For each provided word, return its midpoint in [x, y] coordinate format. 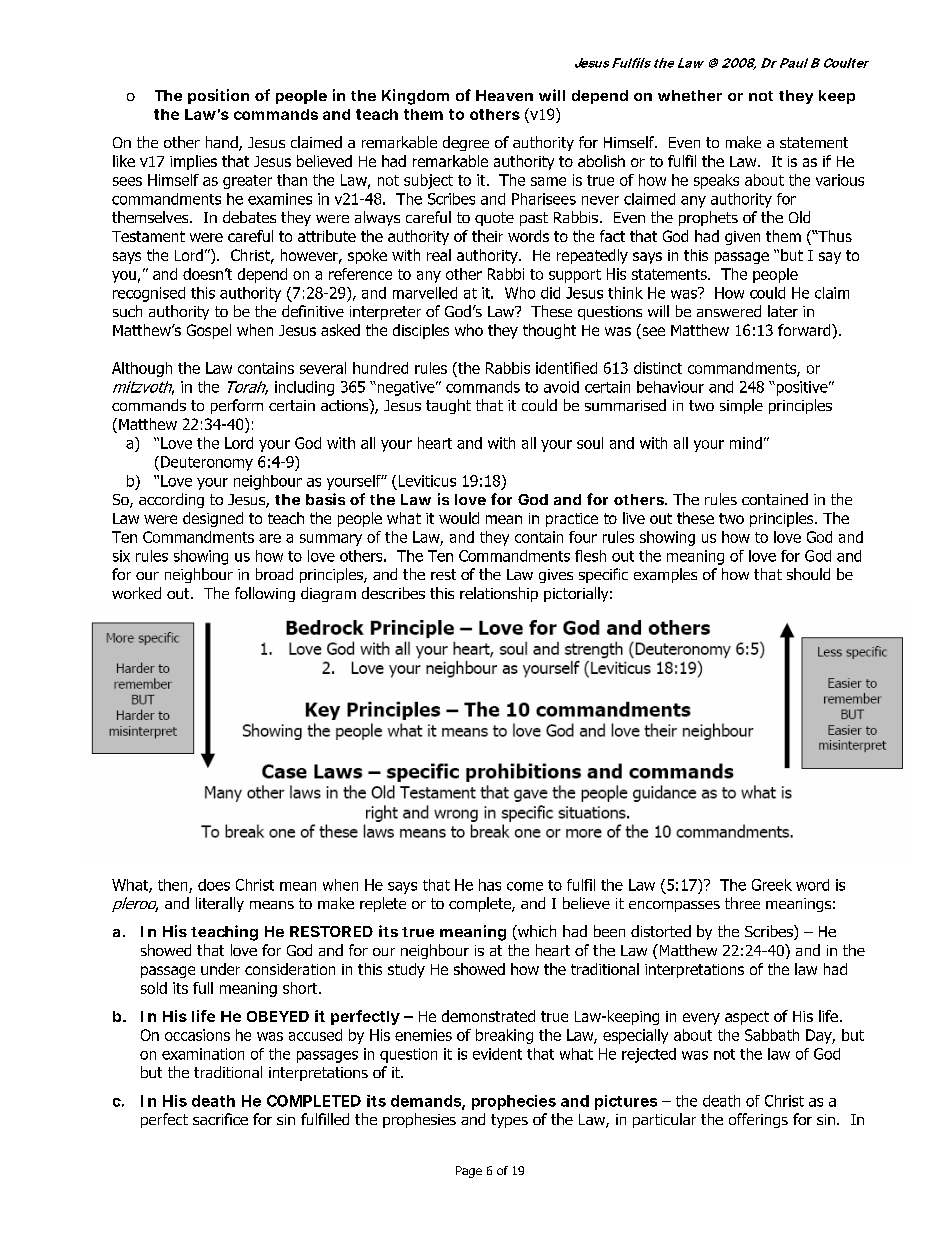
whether [690, 95]
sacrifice [220, 1119]
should [808, 574]
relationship [499, 594]
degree [466, 143]
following [265, 594]
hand [223, 143]
